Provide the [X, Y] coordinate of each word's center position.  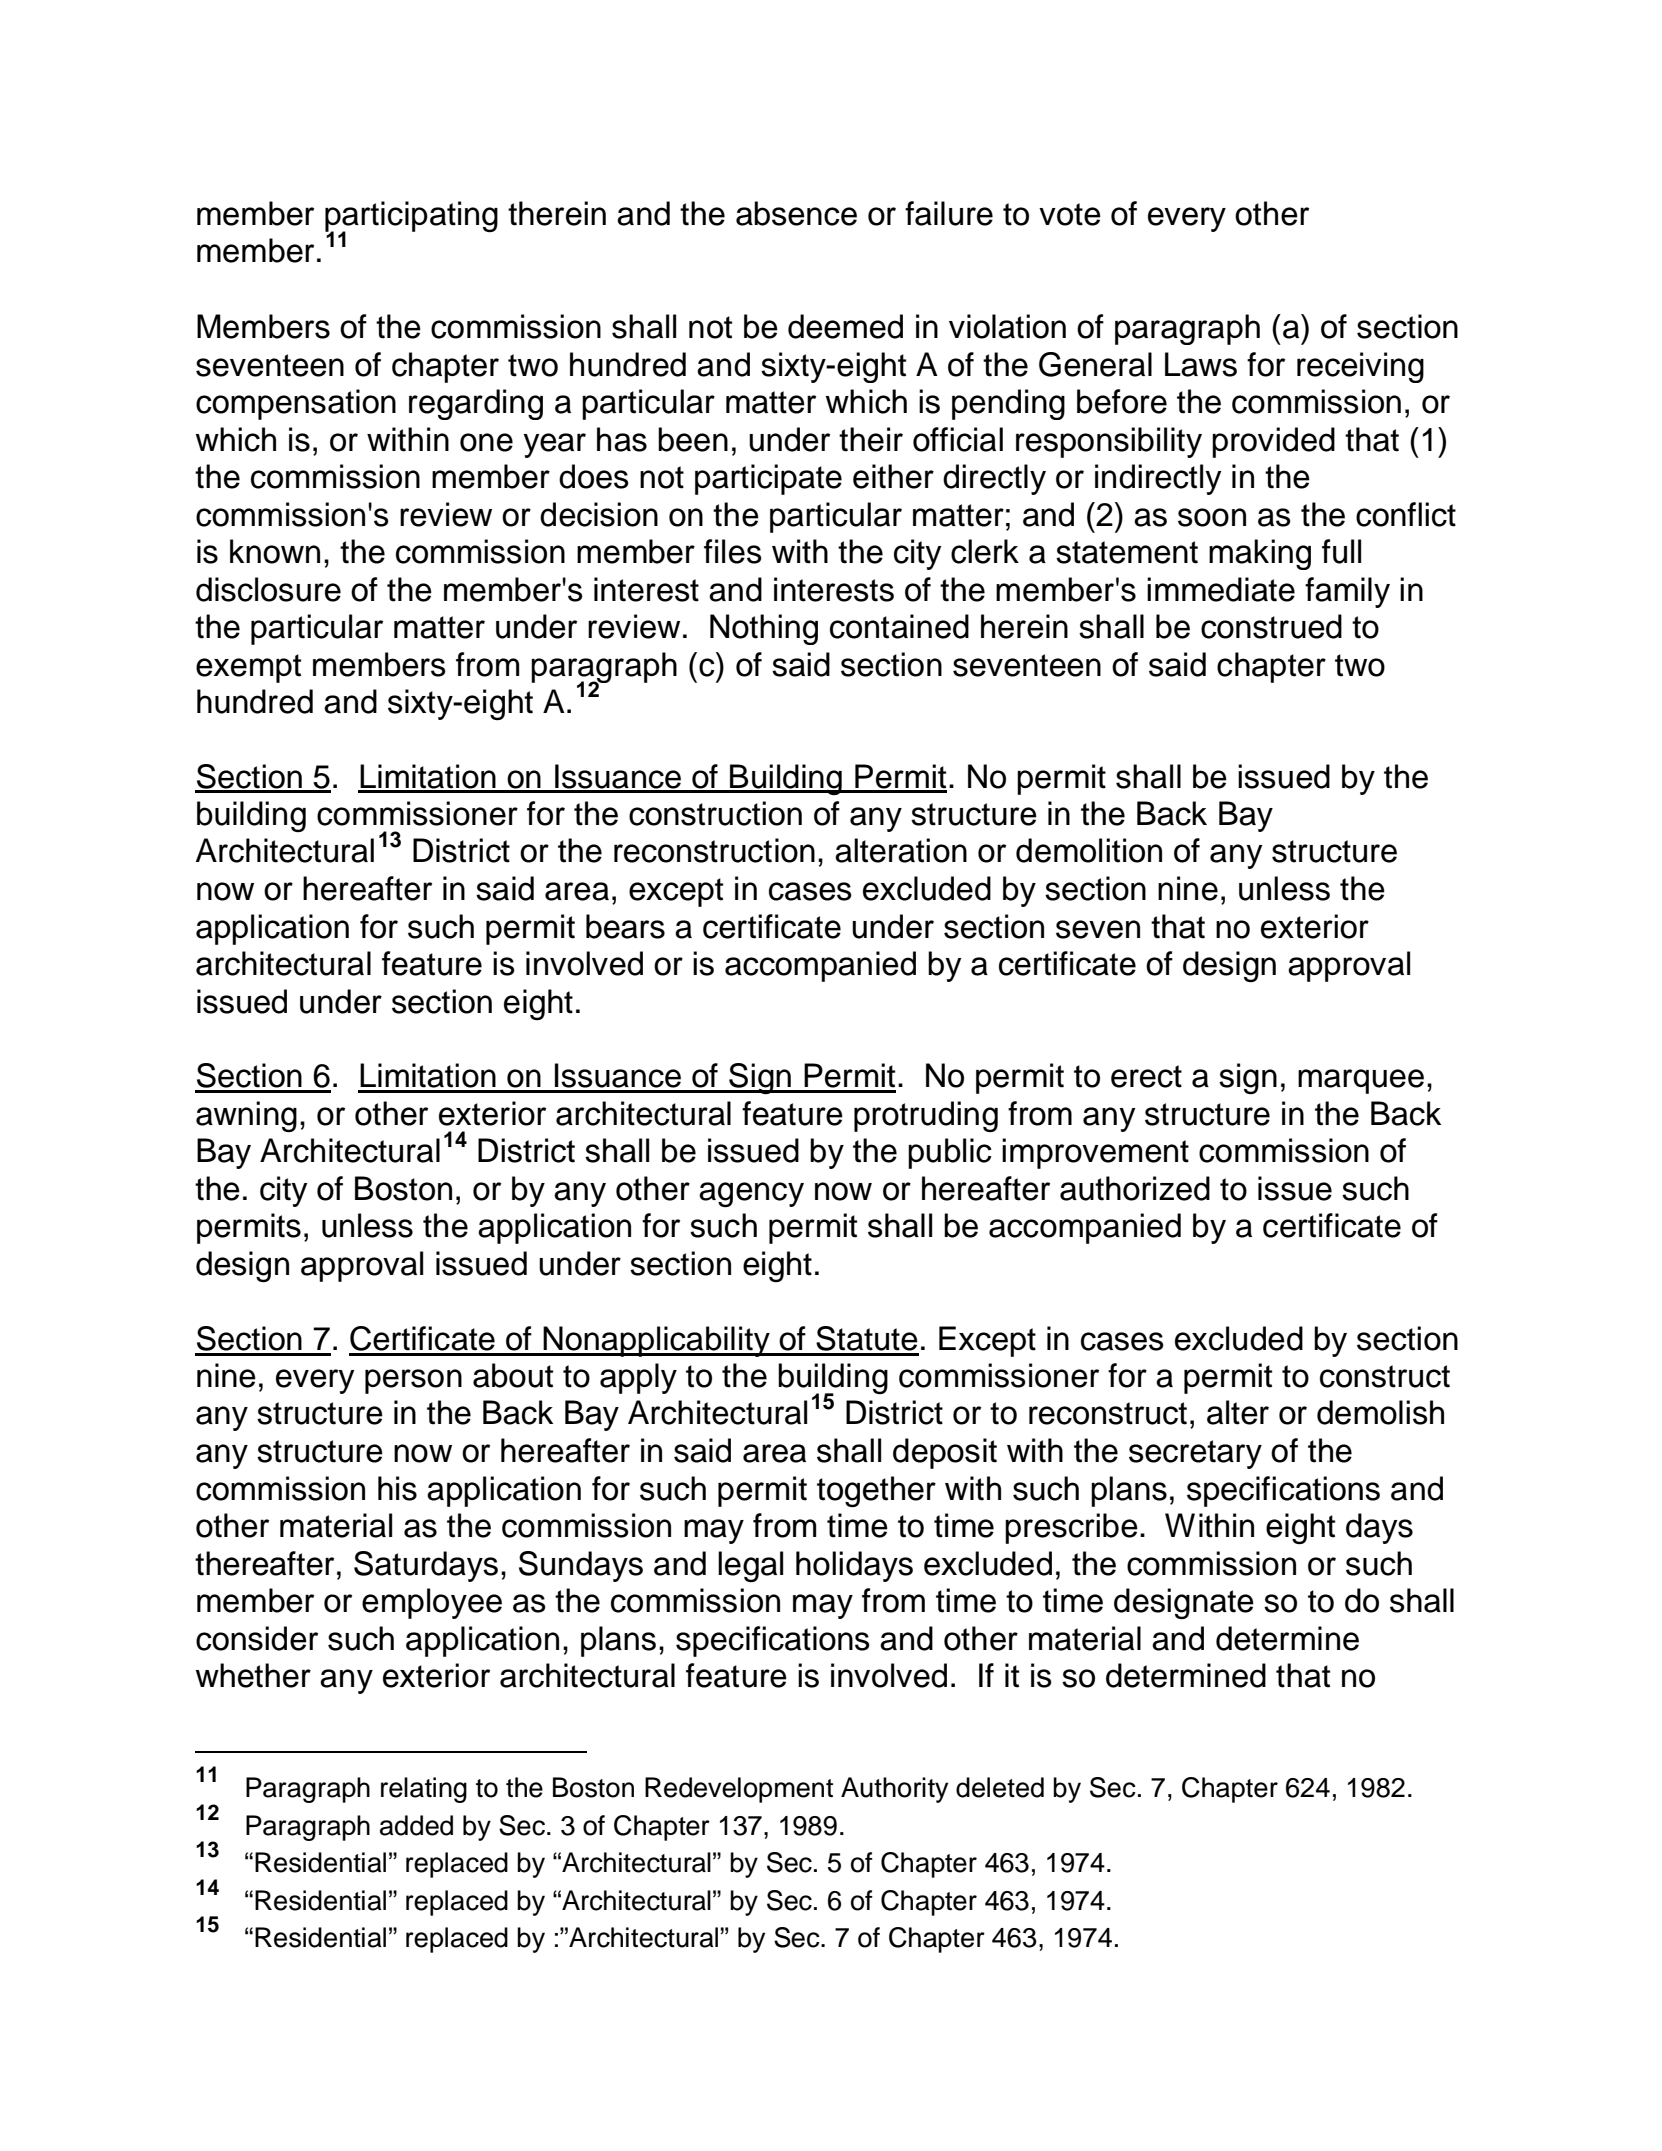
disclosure [268, 589]
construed [1271, 626]
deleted [1000, 1787]
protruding [926, 1116]
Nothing [764, 629]
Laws [1201, 364]
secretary [1195, 1454]
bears [625, 926]
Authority [894, 1790]
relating [424, 1790]
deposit [945, 1453]
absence [796, 213]
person [413, 1381]
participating [411, 218]
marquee [1361, 1081]
